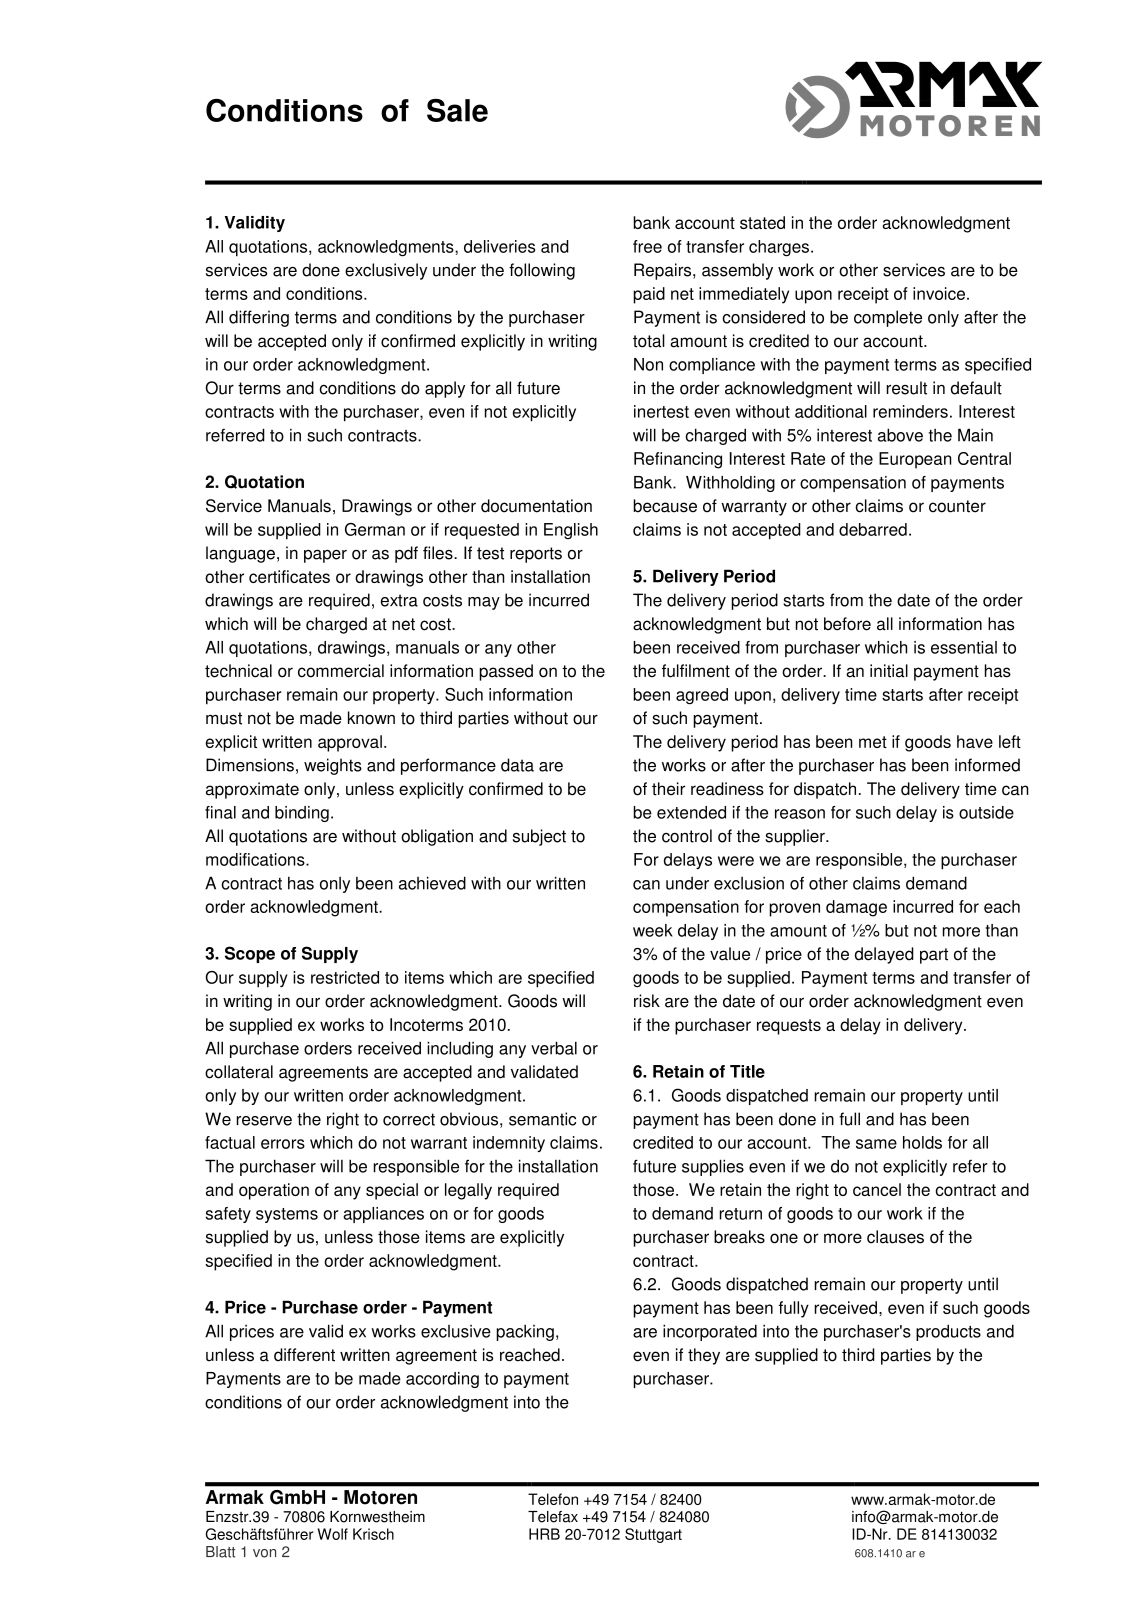 The height and width of the screenshot is (1599, 1130). Describe the element at coordinates (457, 110) in the screenshot. I see `Sale` at that location.
